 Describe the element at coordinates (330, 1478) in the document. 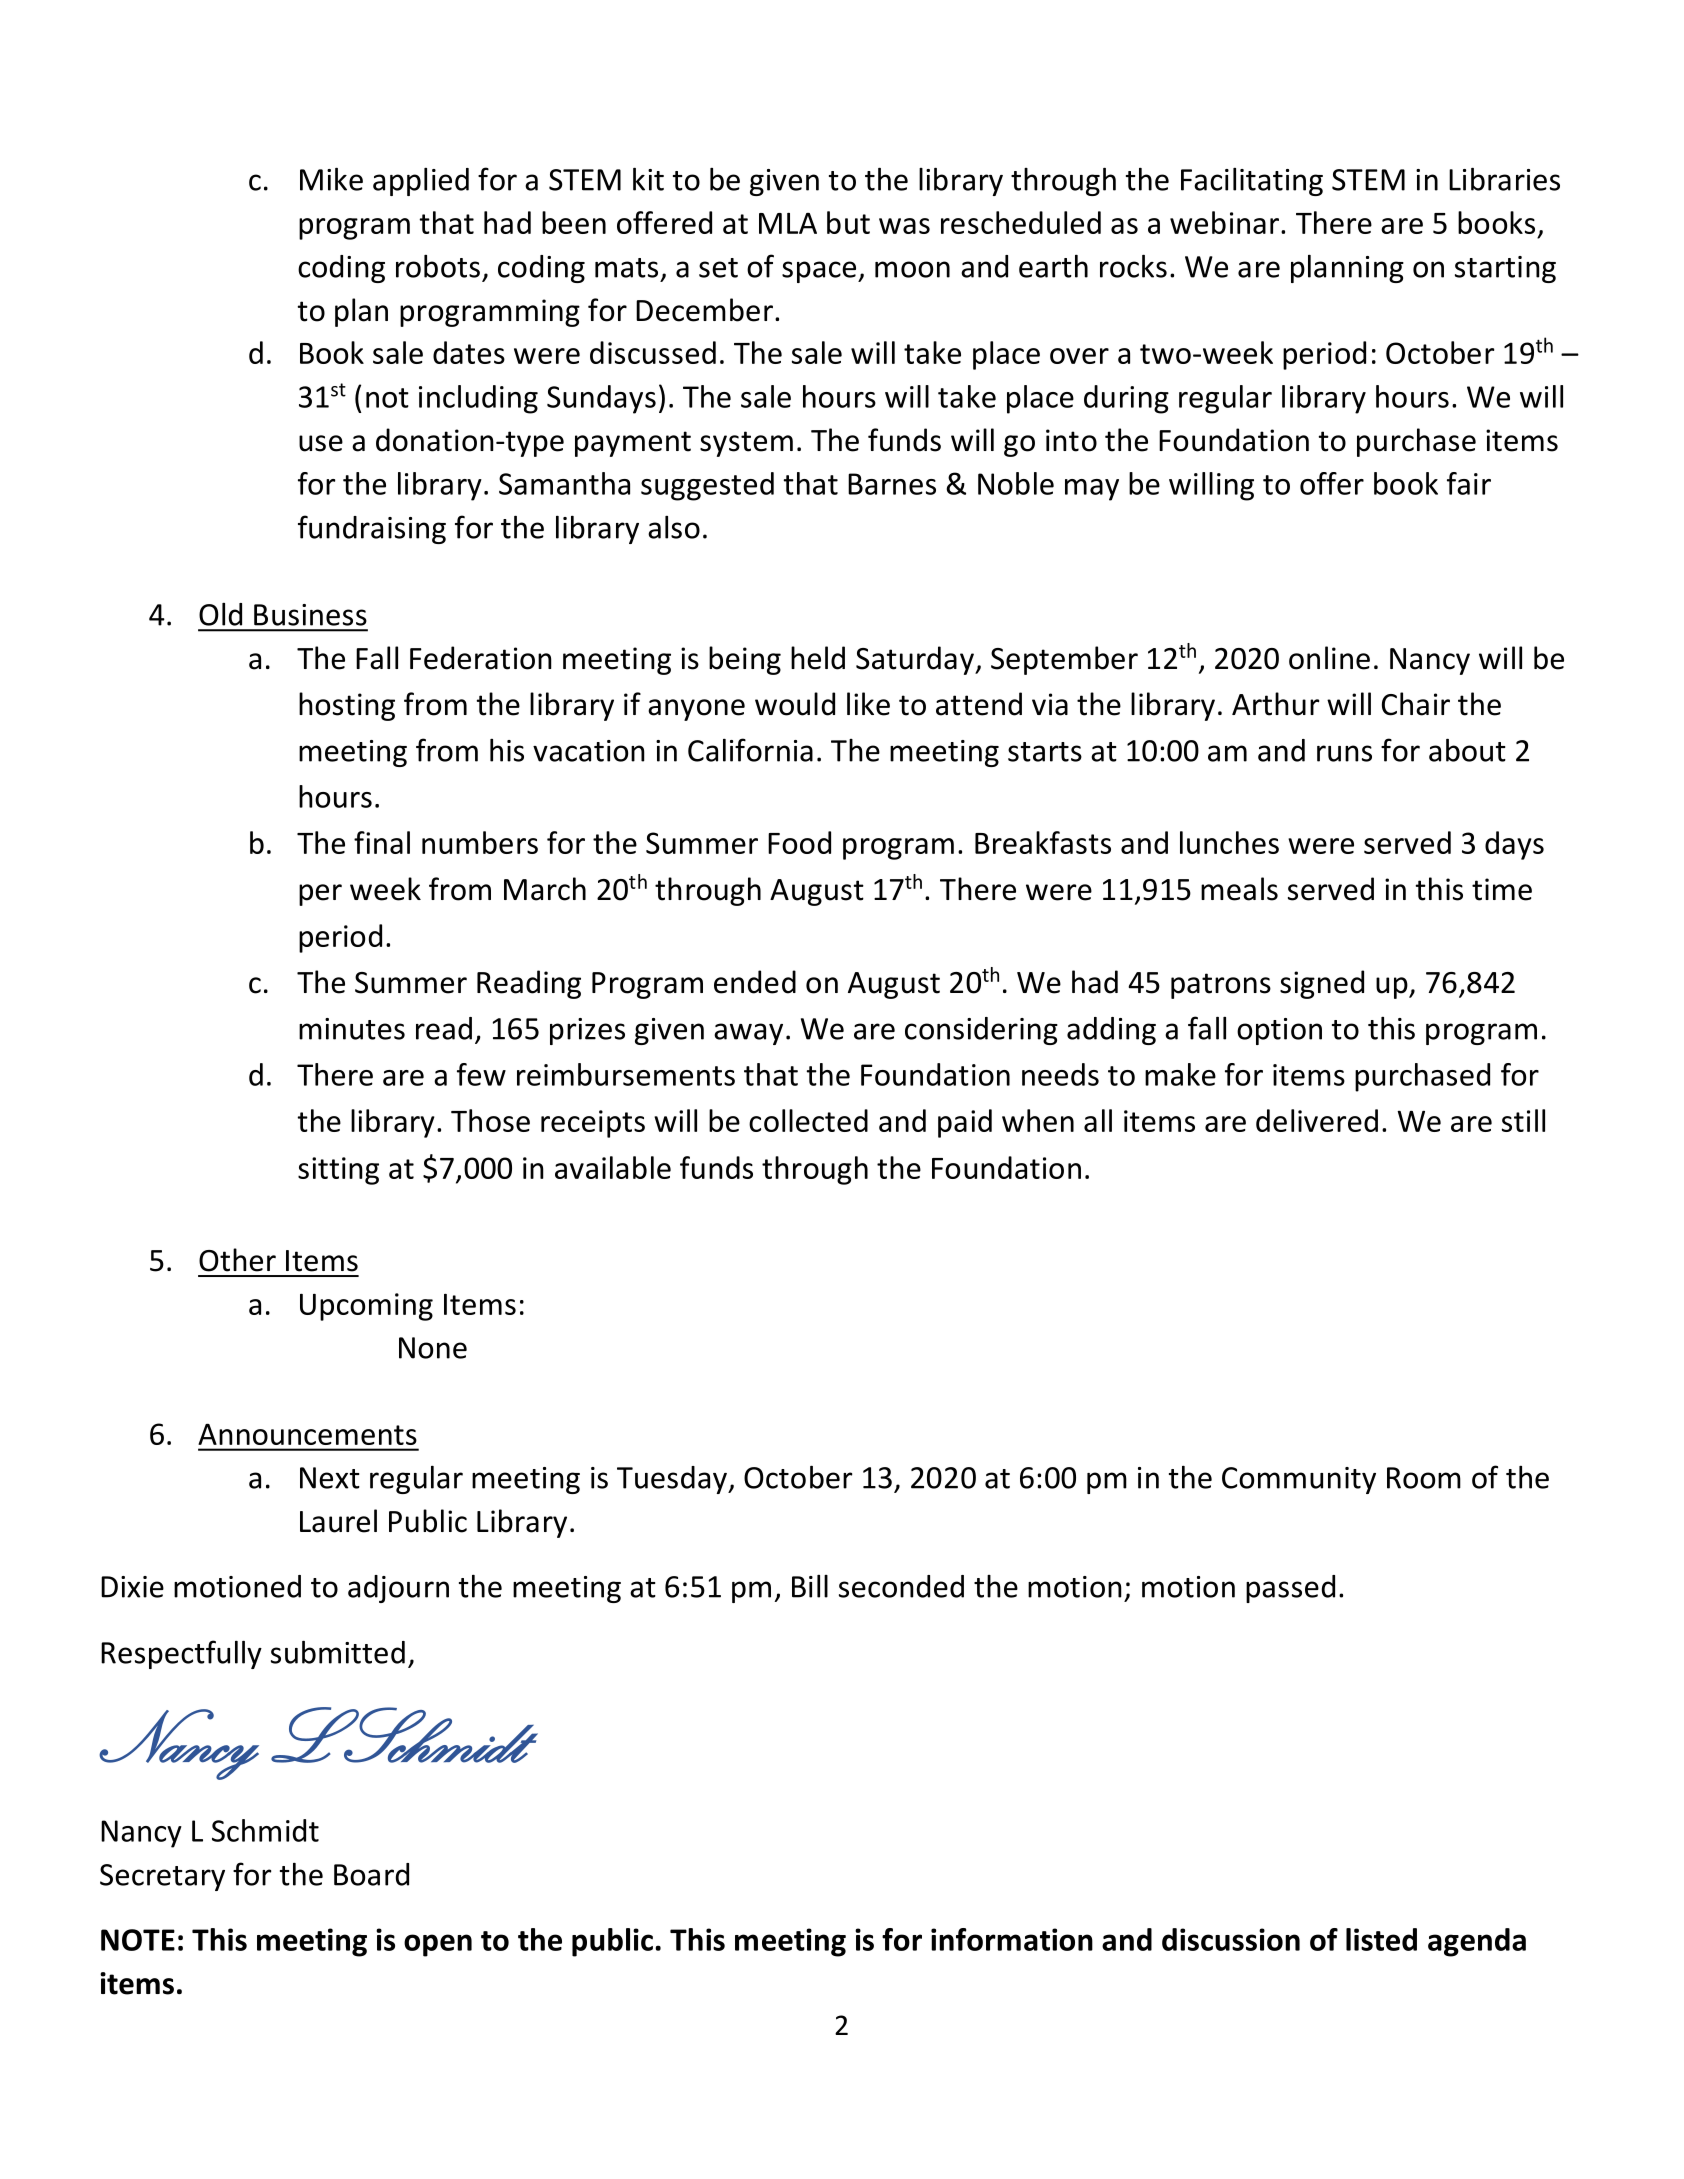

I see `Next` at that location.
